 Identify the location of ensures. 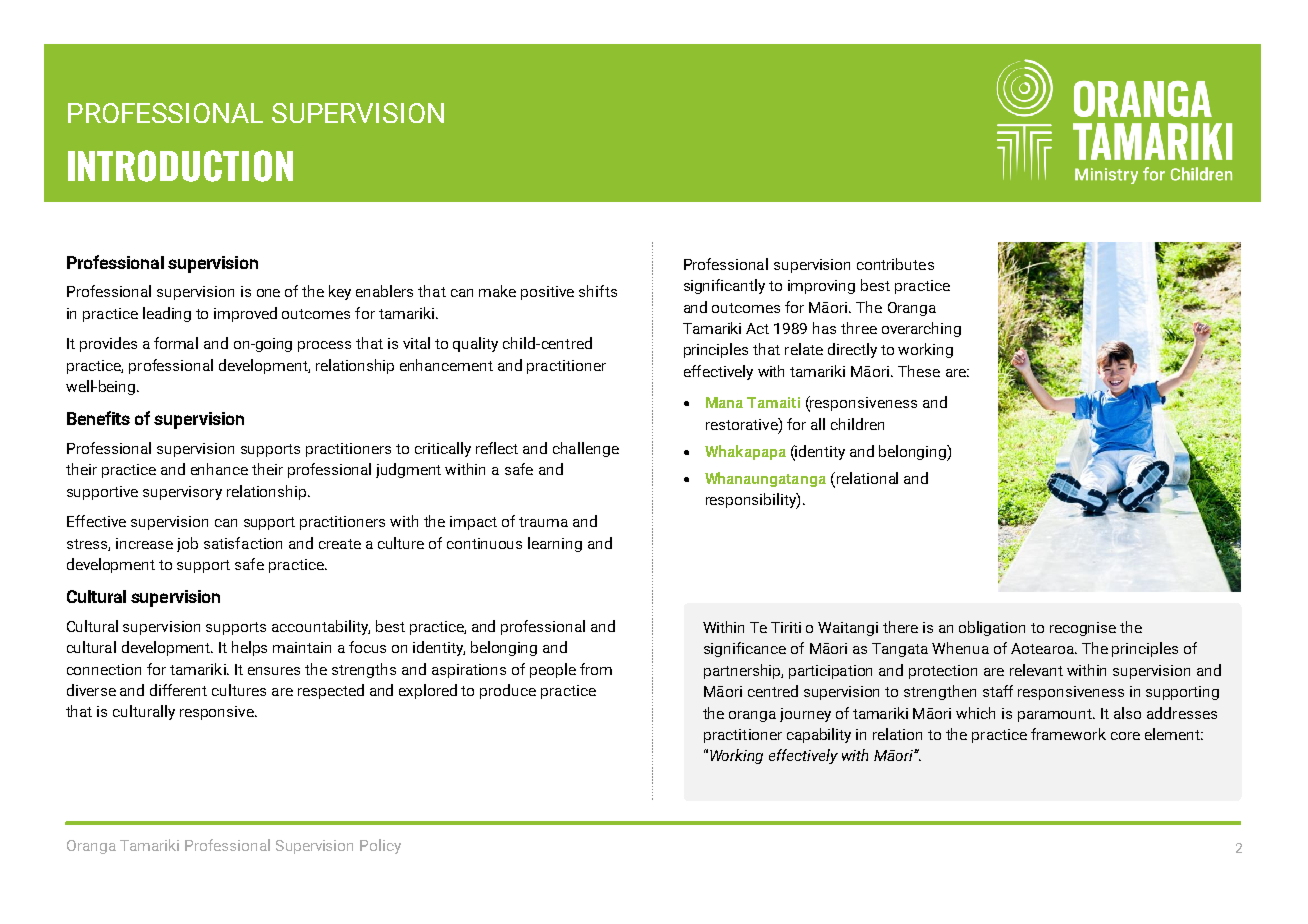
(274, 671).
